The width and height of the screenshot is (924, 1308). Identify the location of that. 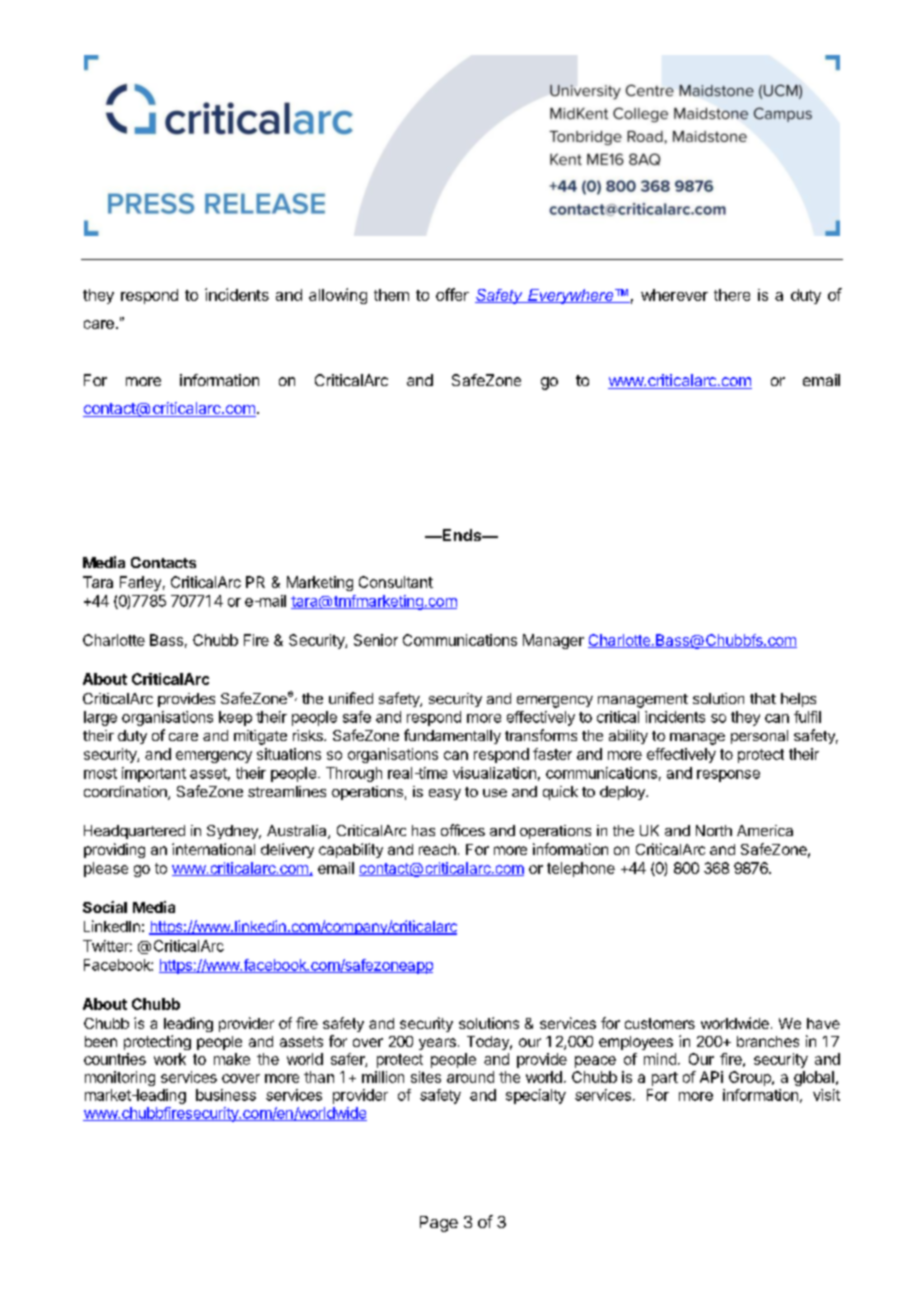
(763, 698).
